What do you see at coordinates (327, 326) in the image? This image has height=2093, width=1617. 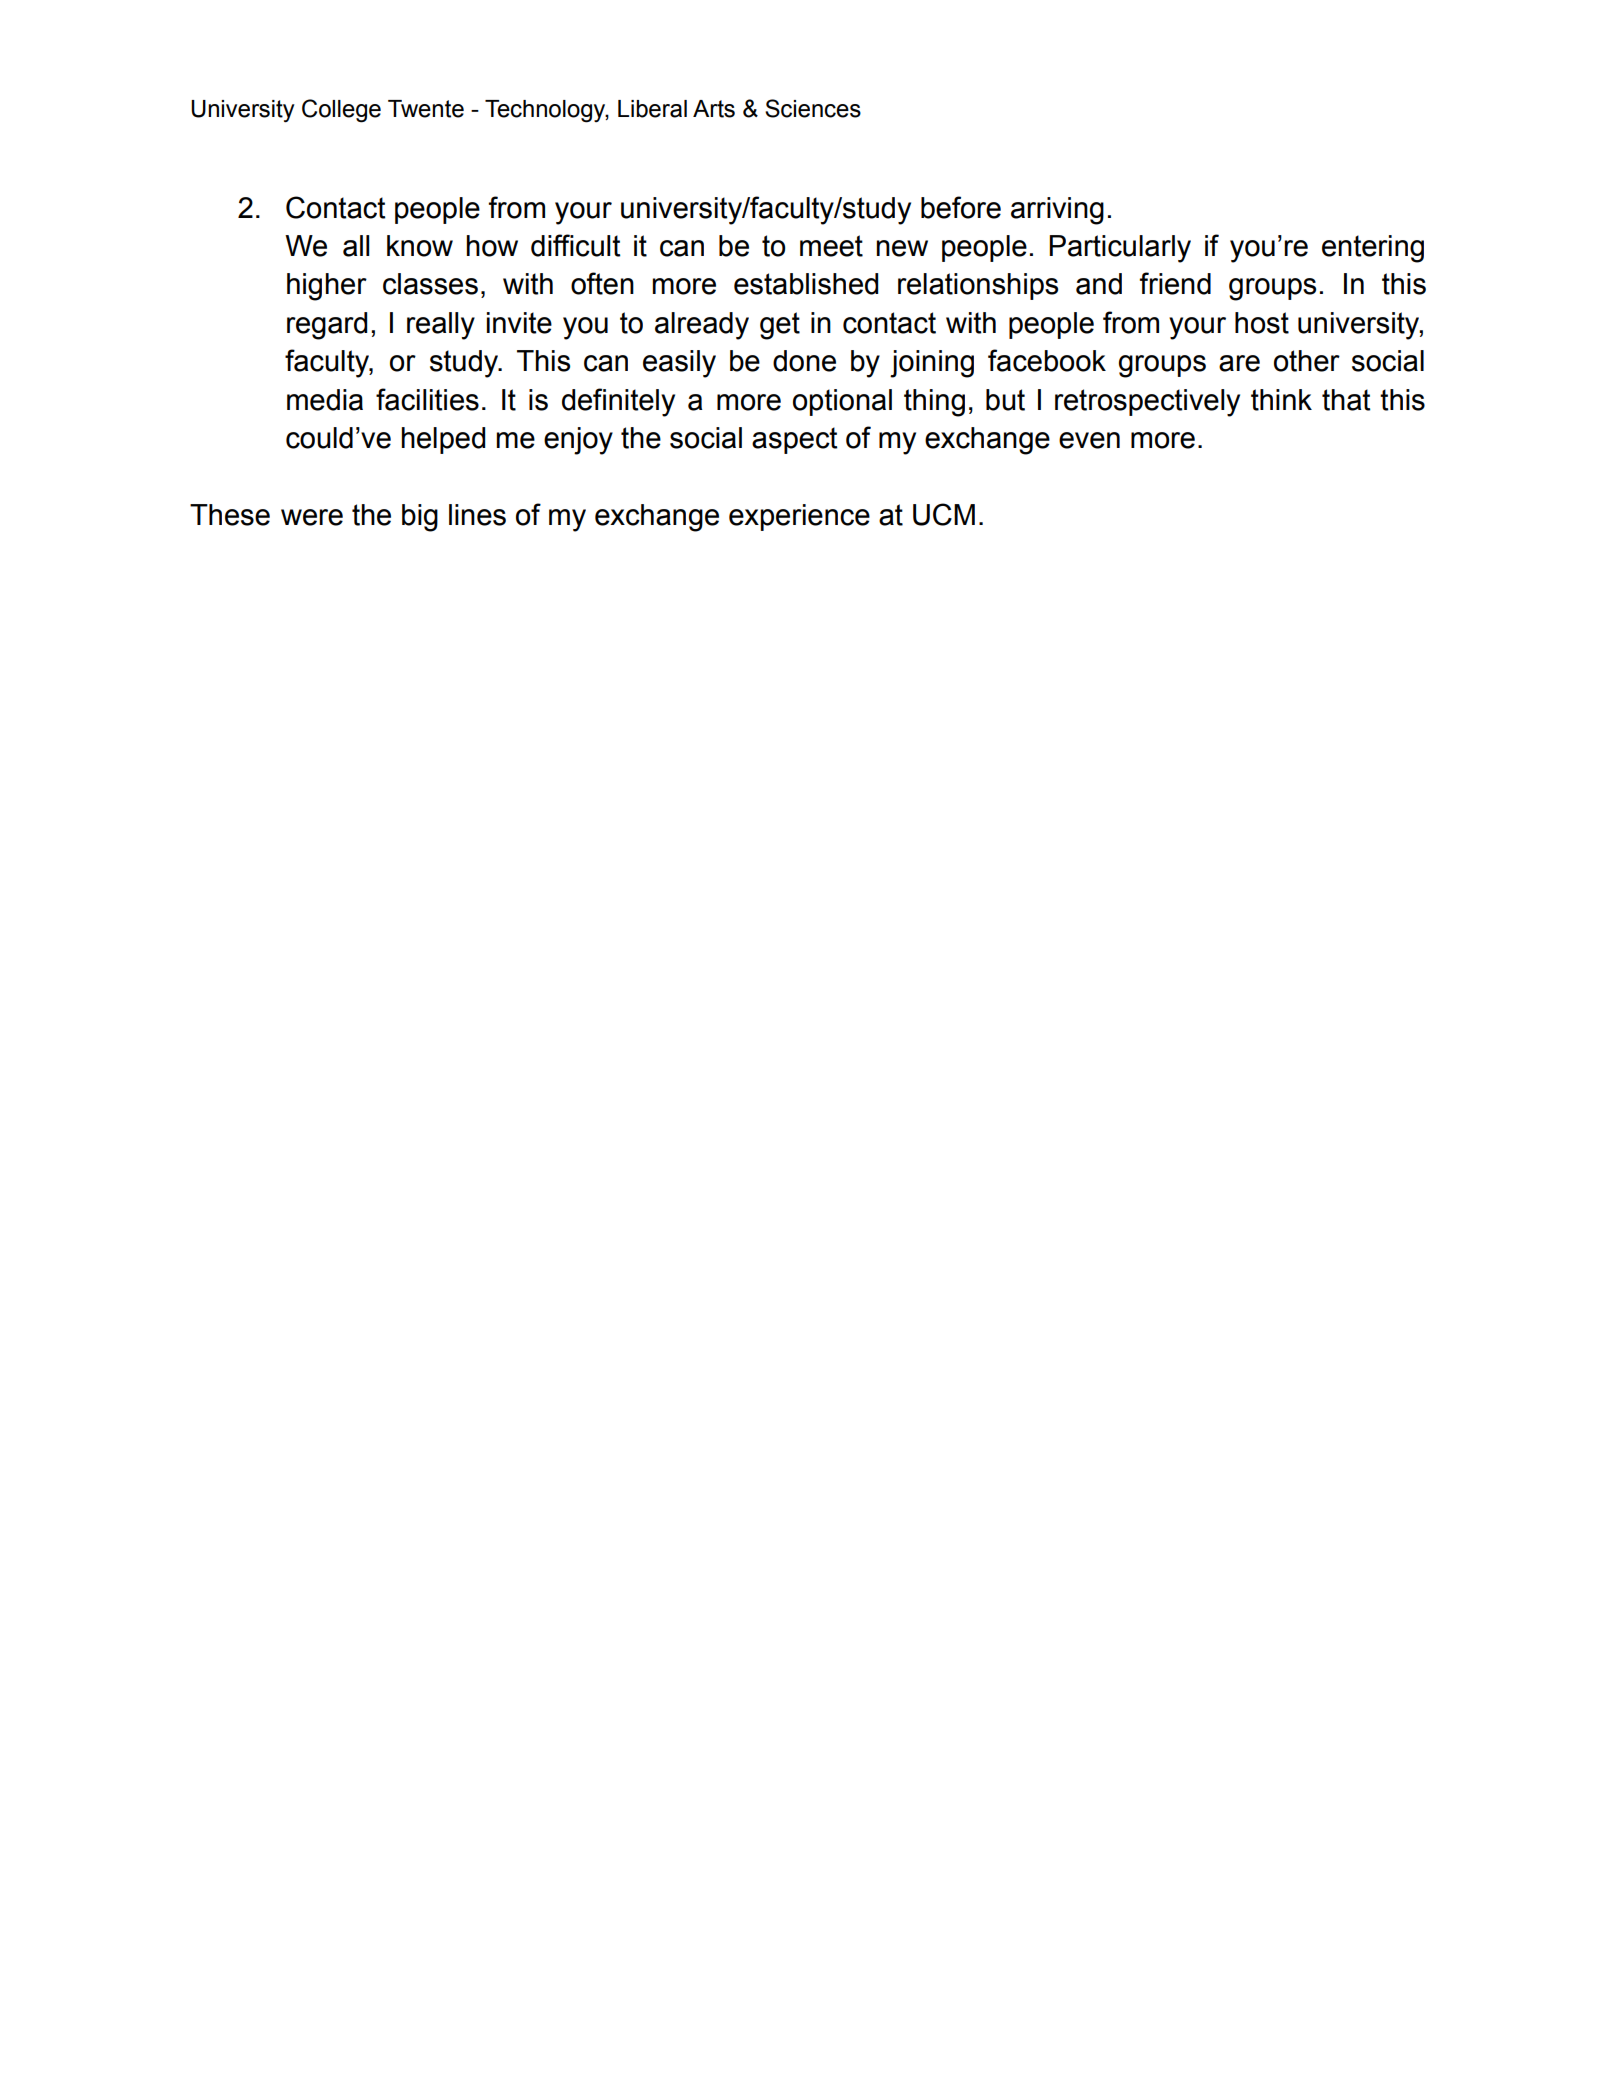 I see `regard` at bounding box center [327, 326].
